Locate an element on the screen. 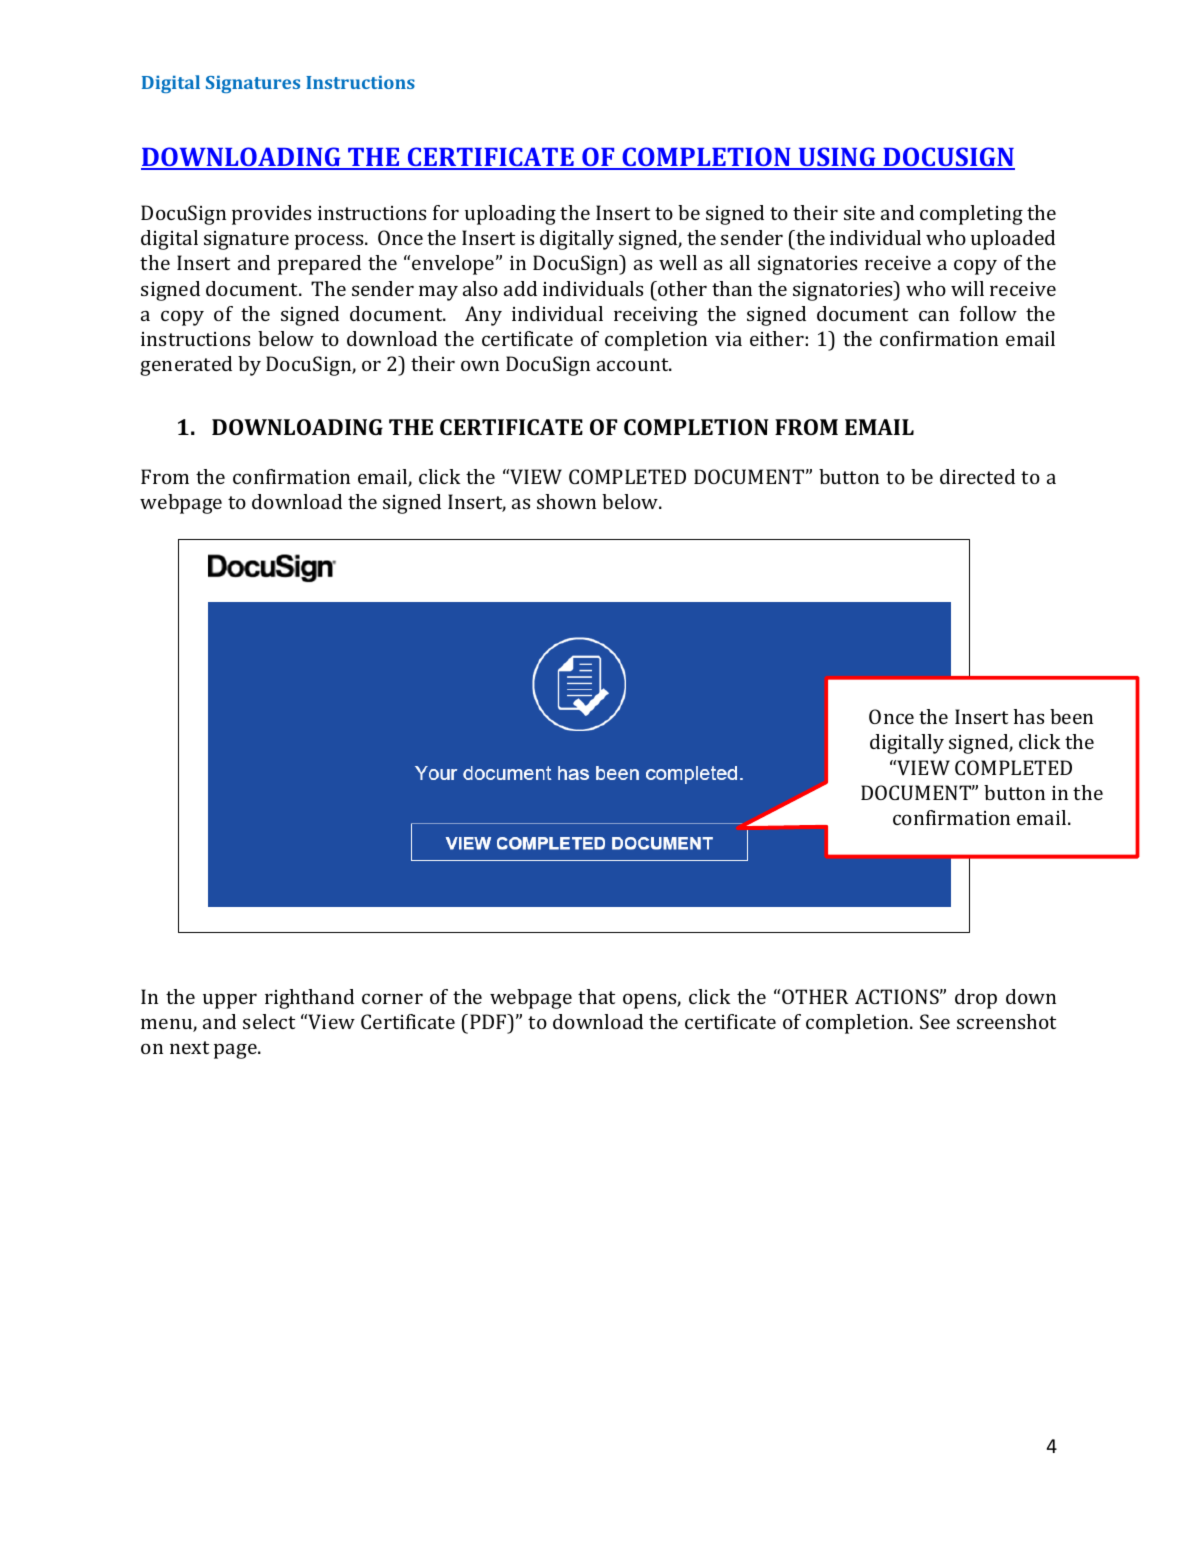 Image resolution: width=1198 pixels, height=1550 pixels. uploading is located at coordinates (510, 215).
